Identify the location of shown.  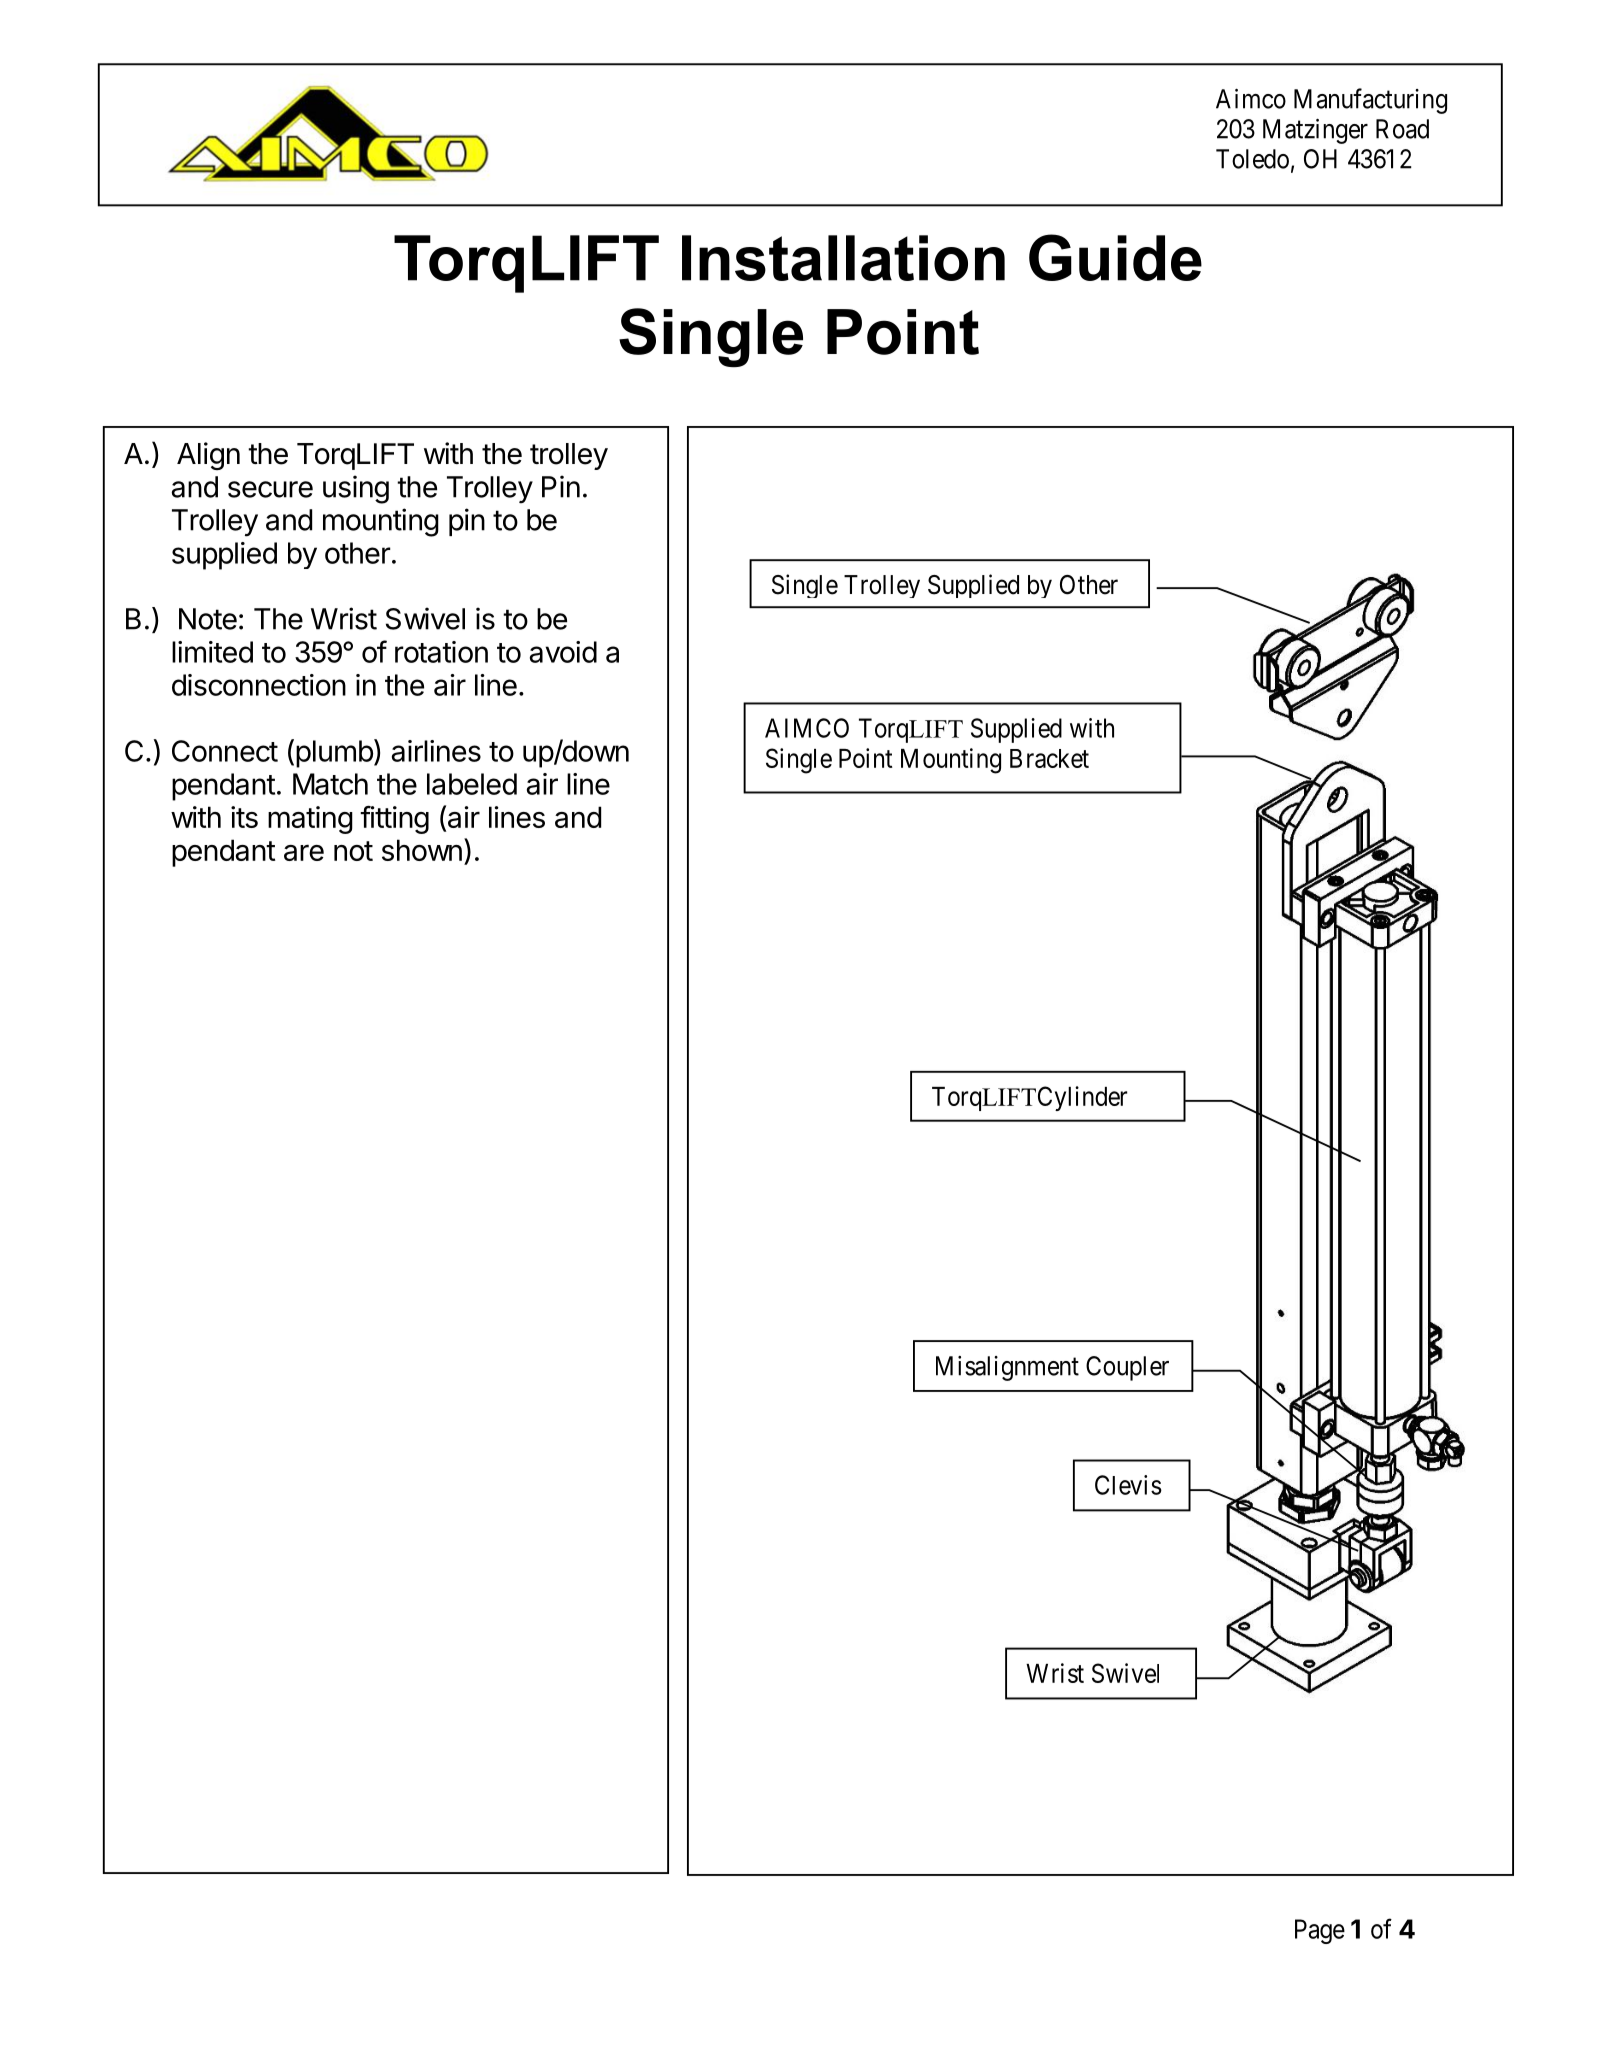
(422, 850).
